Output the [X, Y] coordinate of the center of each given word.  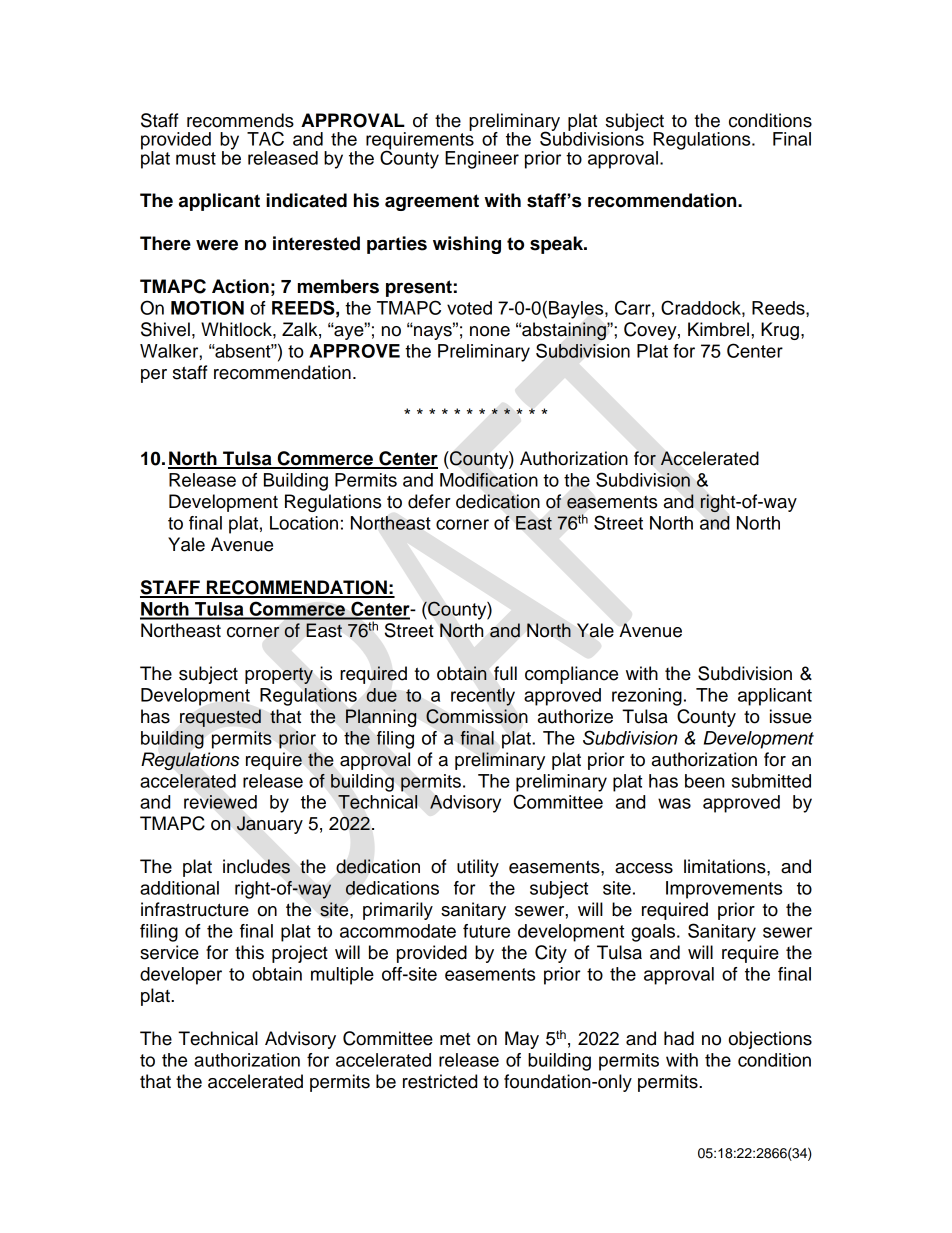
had [679, 1038]
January [270, 825]
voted [469, 308]
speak [557, 245]
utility [478, 868]
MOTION [207, 308]
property [279, 675]
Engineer [482, 160]
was [674, 803]
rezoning [647, 697]
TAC [265, 138]
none [490, 331]
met [455, 1039]
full [505, 673]
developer [181, 976]
